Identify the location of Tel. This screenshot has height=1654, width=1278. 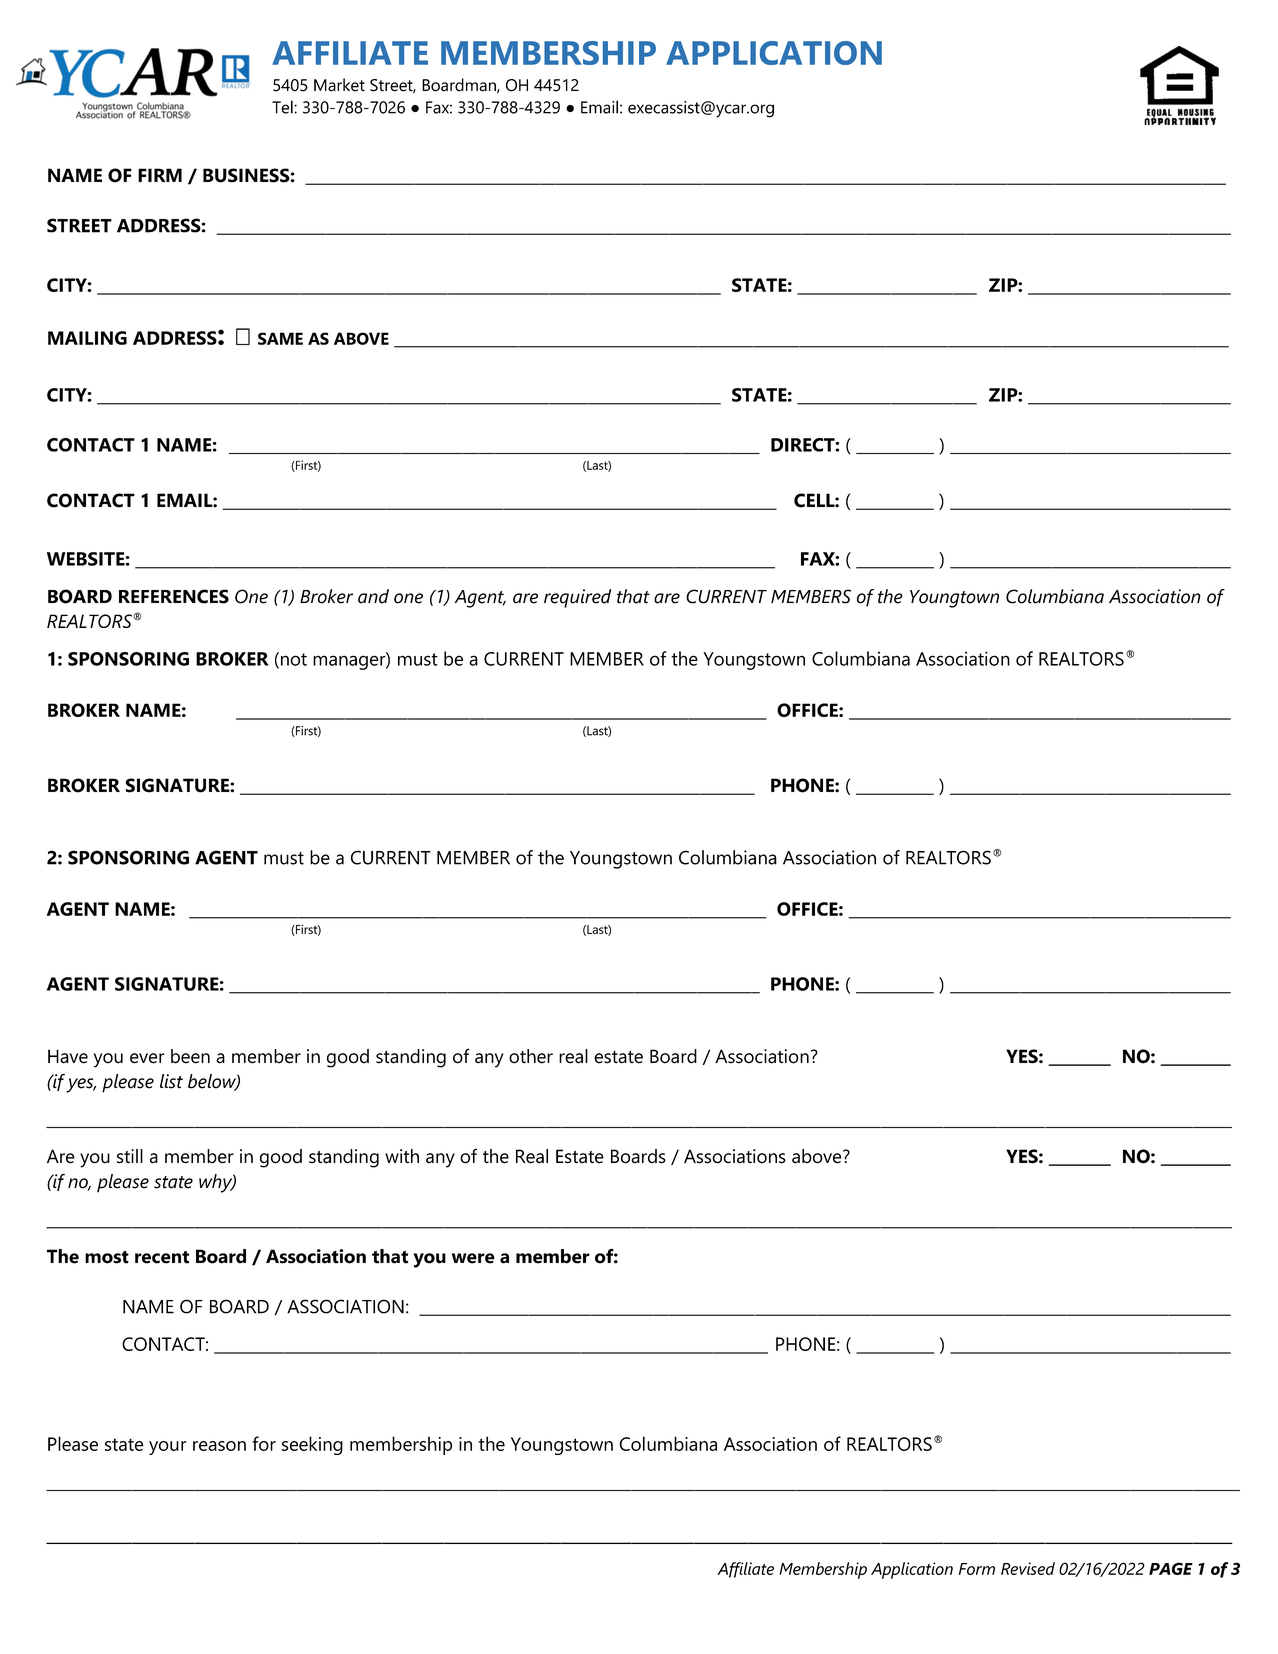
(283, 107).
